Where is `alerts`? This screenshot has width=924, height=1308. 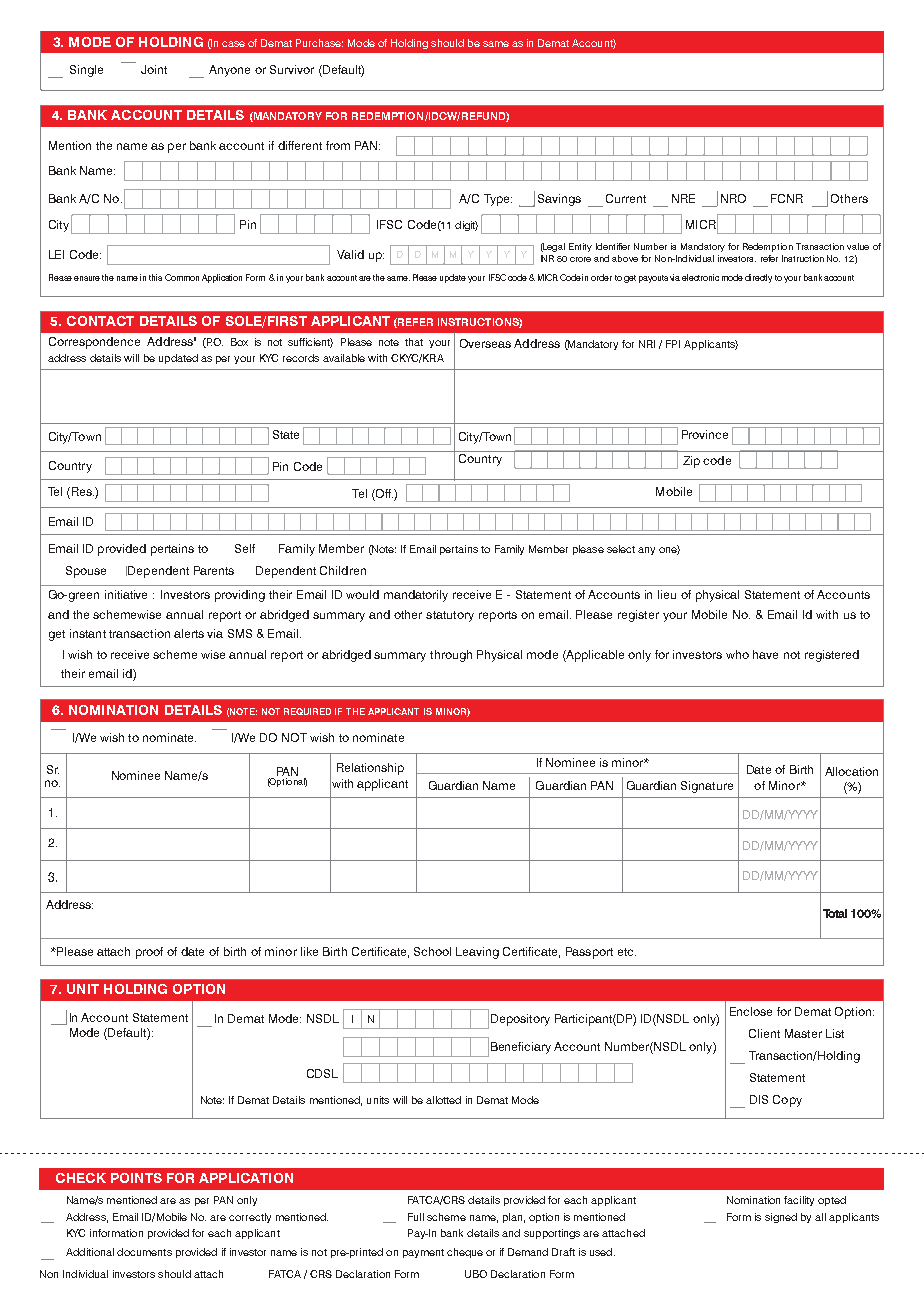
alerts is located at coordinates (189, 633).
